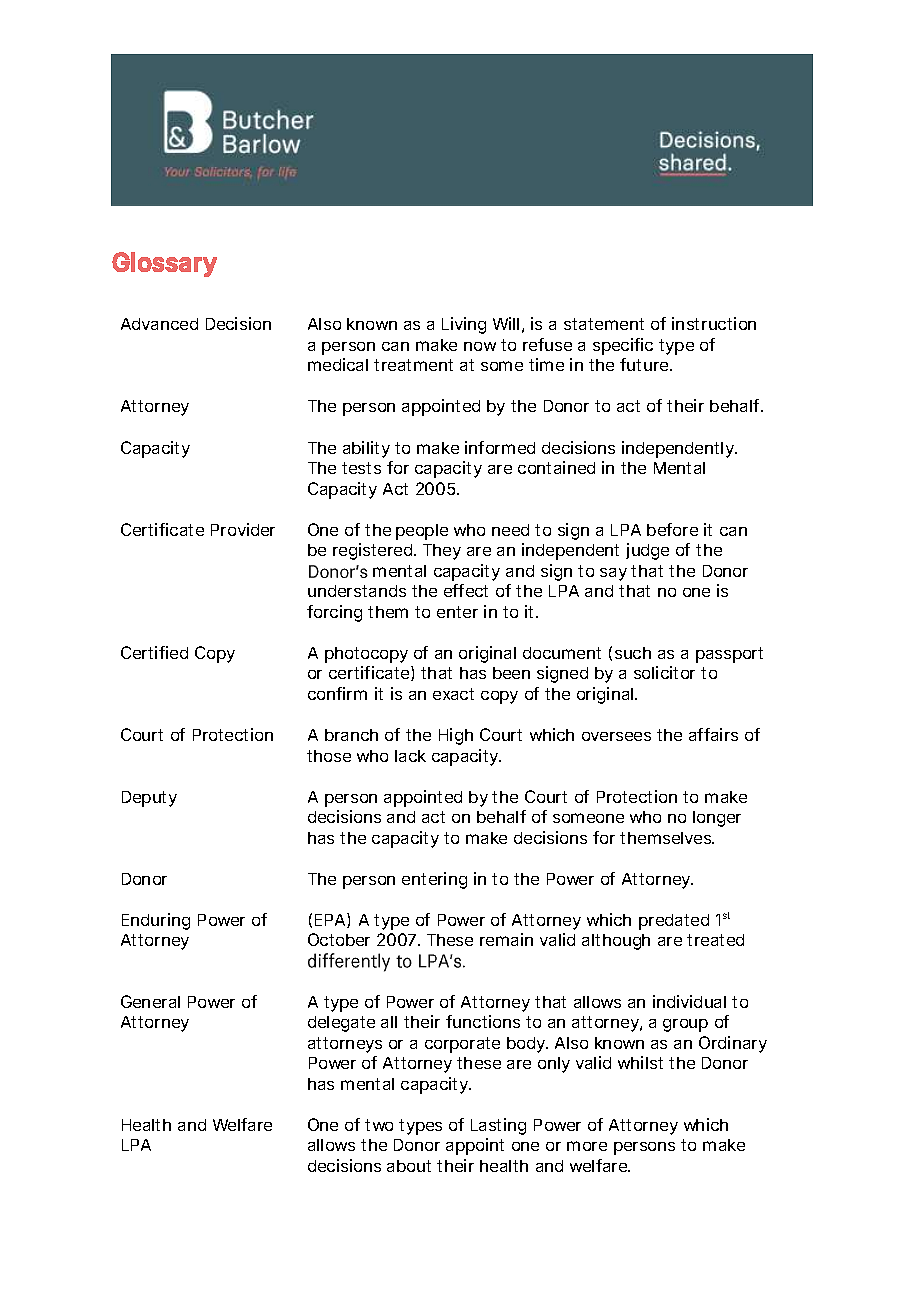 The image size is (924, 1308). What do you see at coordinates (164, 264) in the screenshot?
I see `Glossary` at bounding box center [164, 264].
